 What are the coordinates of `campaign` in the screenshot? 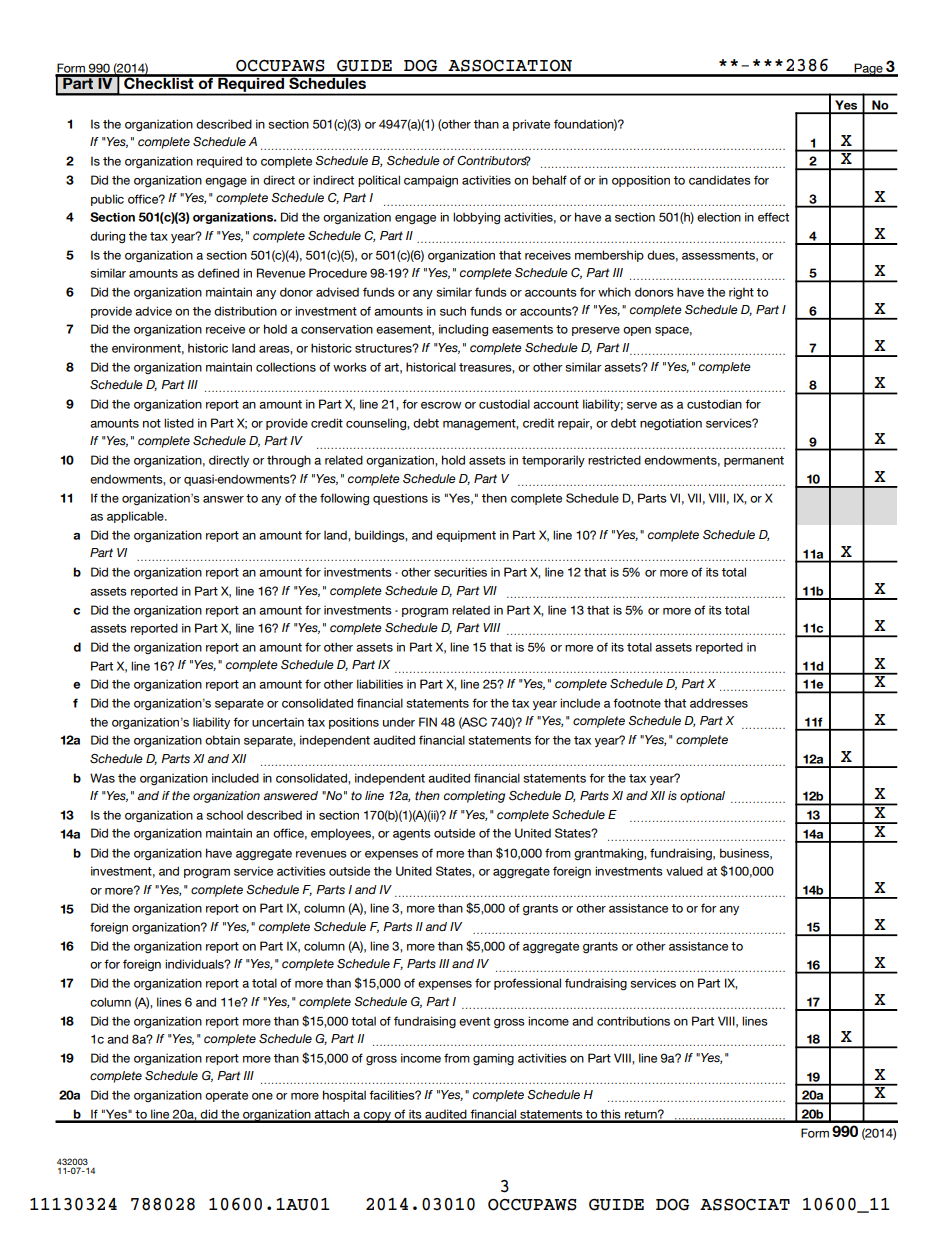 It's located at (431, 181).
